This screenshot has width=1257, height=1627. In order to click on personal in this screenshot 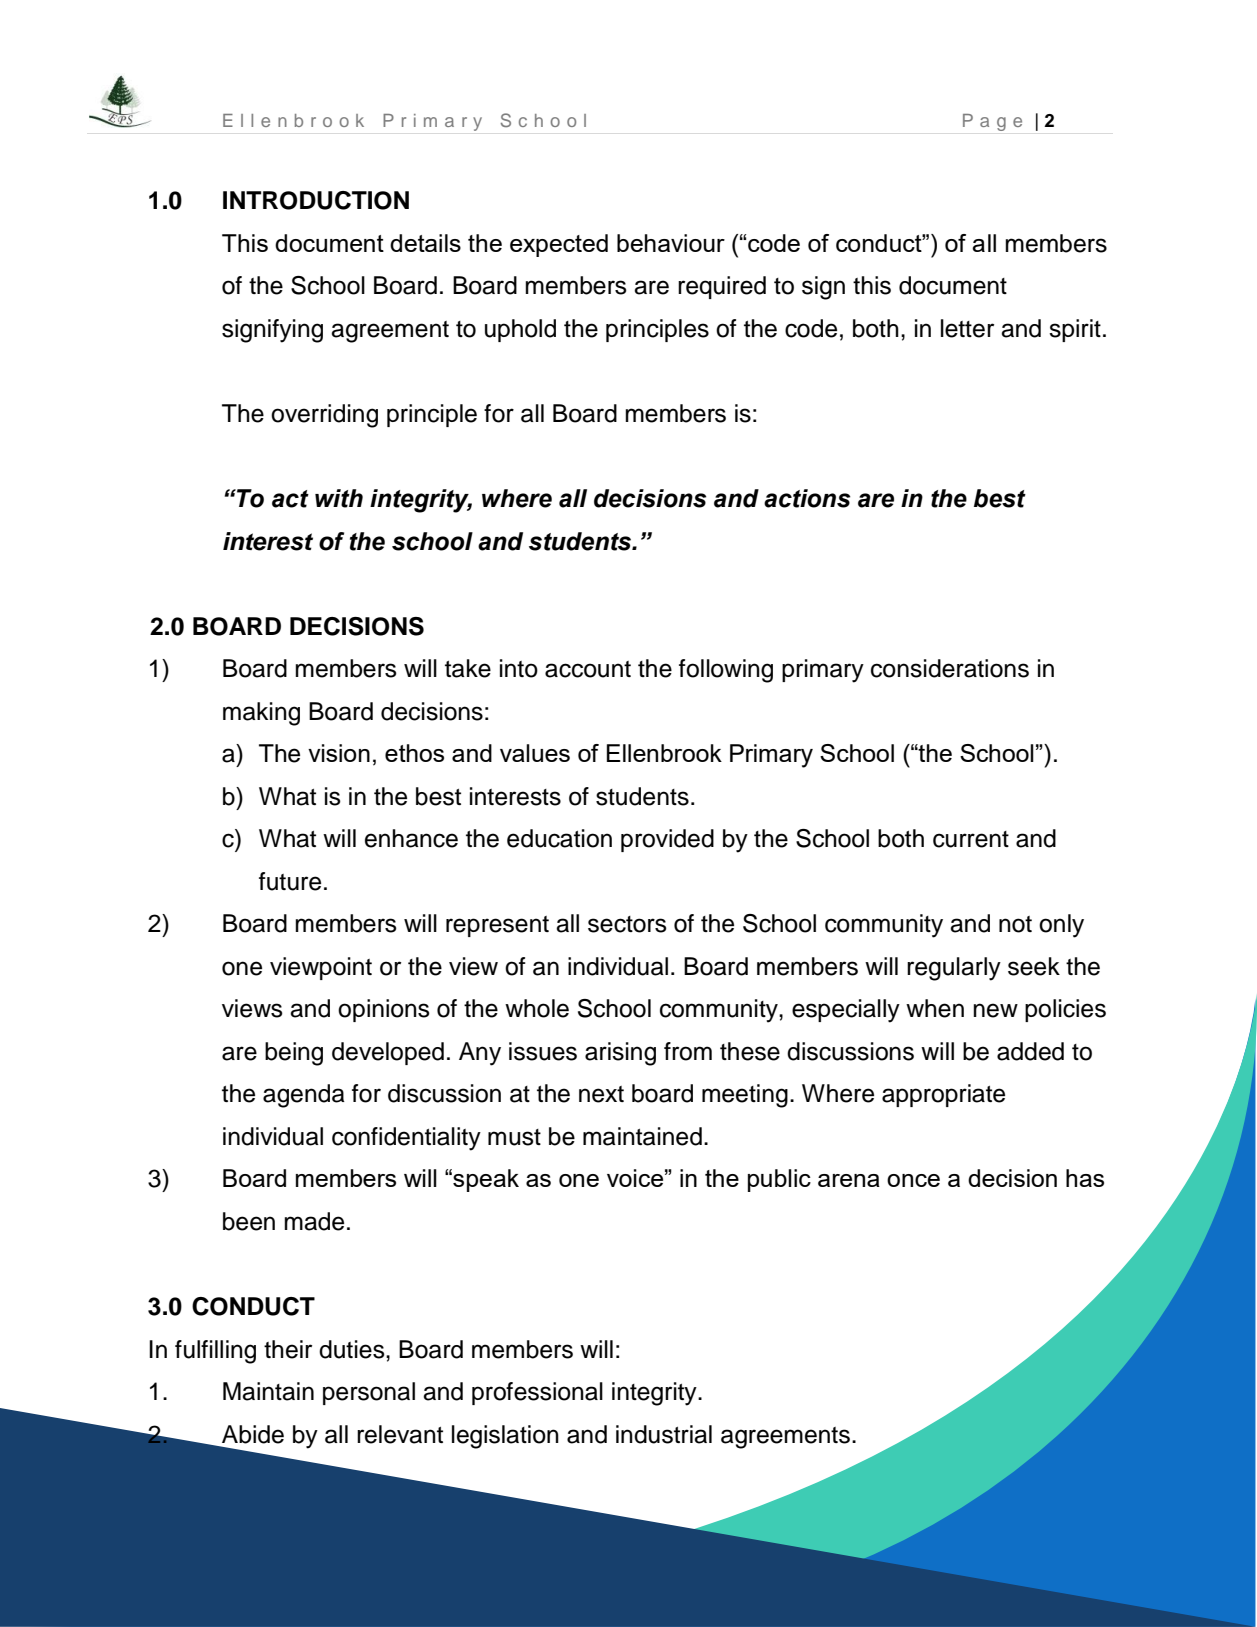, I will do `click(369, 1393)`.
